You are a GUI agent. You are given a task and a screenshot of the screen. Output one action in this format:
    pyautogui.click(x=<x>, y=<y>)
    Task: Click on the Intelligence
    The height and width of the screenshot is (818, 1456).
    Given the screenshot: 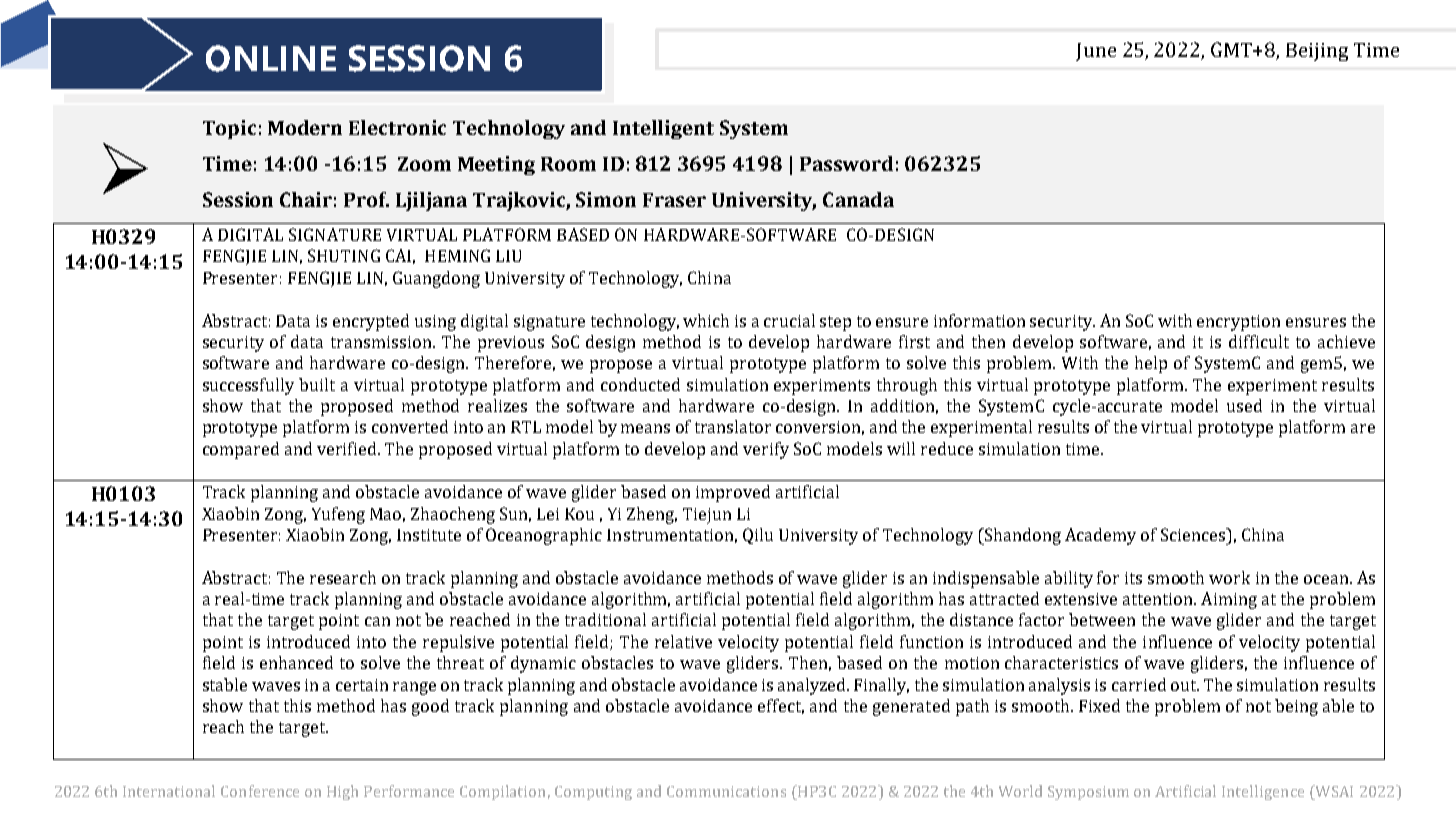 What is the action you would take?
    pyautogui.click(x=1263, y=792)
